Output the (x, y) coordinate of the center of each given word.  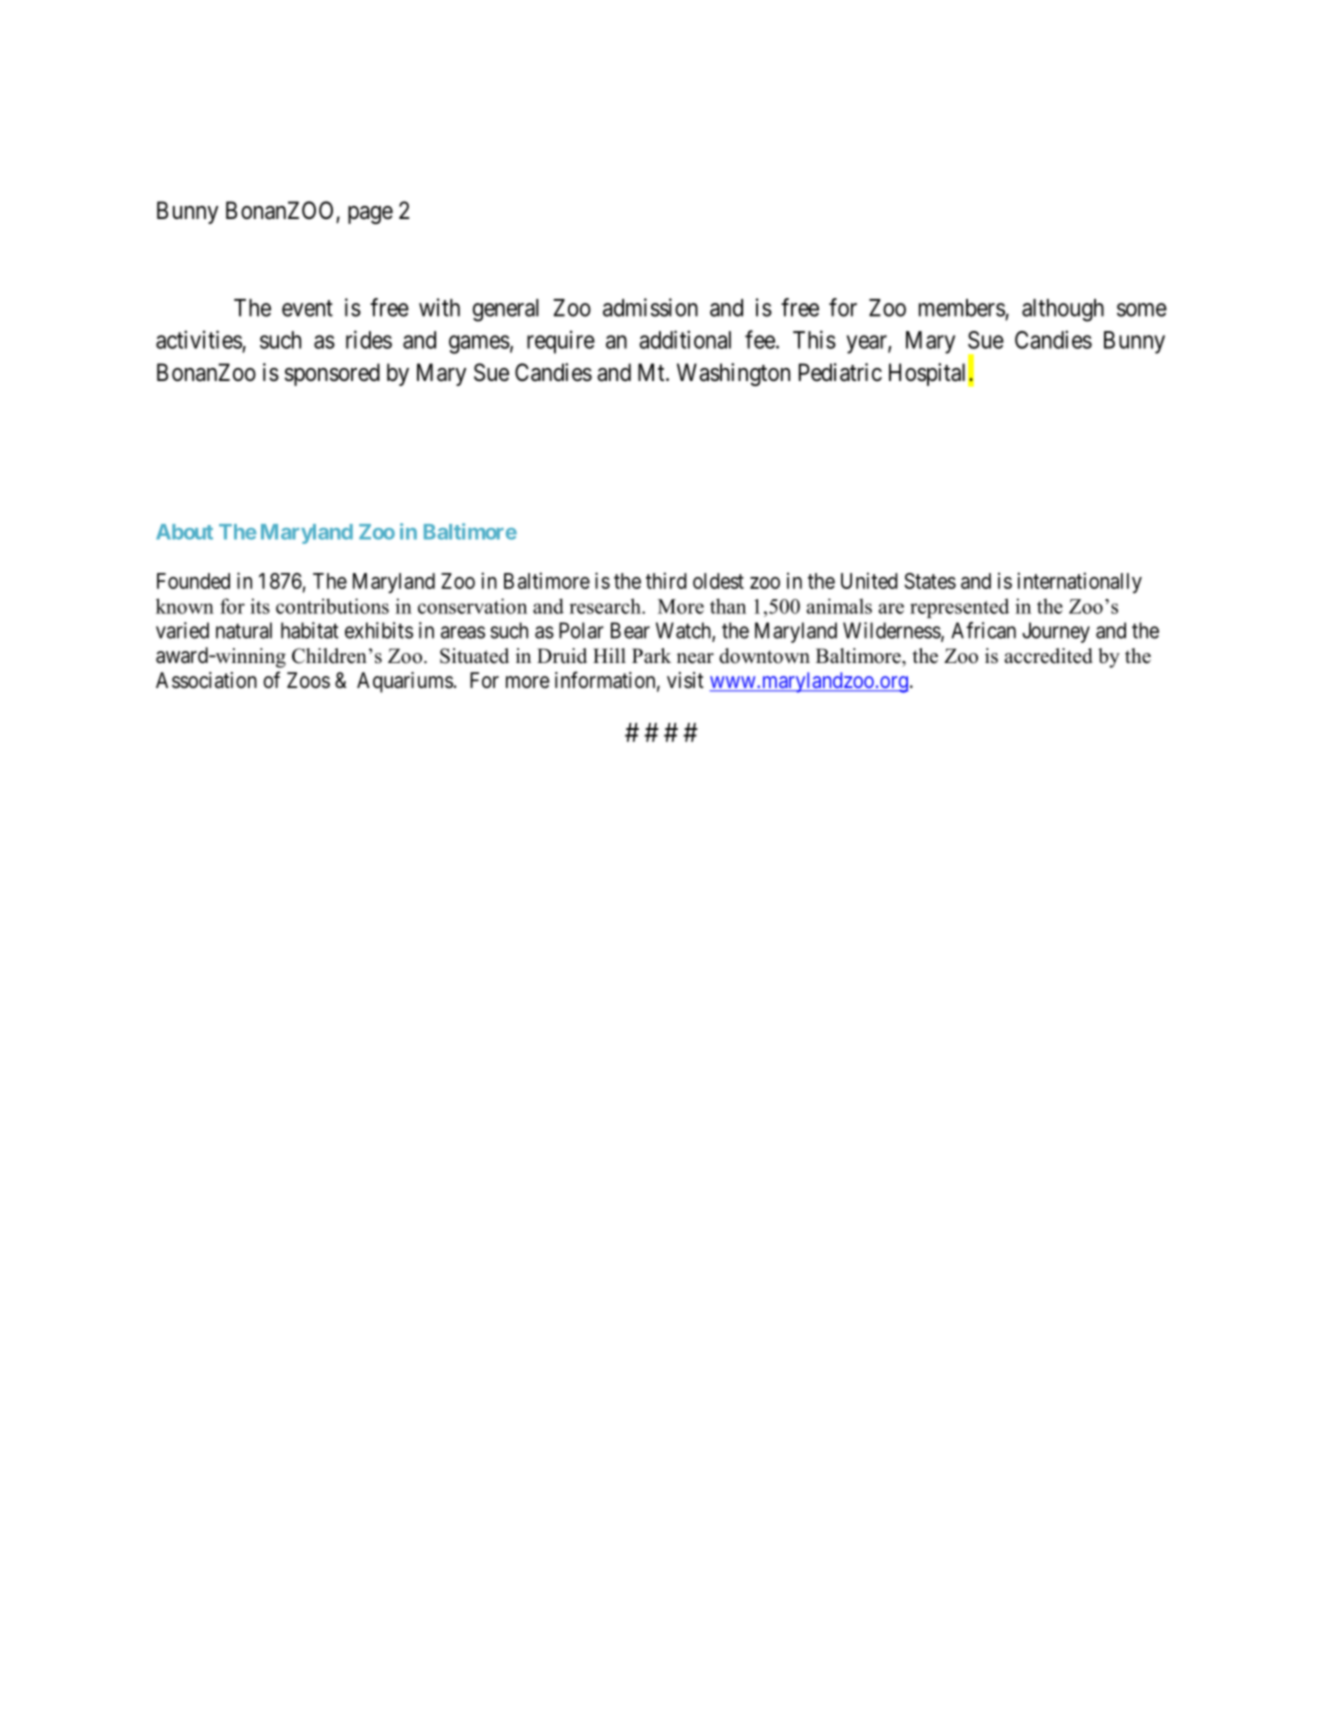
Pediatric (840, 372)
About (184, 532)
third (666, 580)
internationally (1079, 582)
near (695, 658)
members (962, 308)
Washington (733, 374)
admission (650, 307)
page (370, 215)
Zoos (308, 680)
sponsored (332, 374)
